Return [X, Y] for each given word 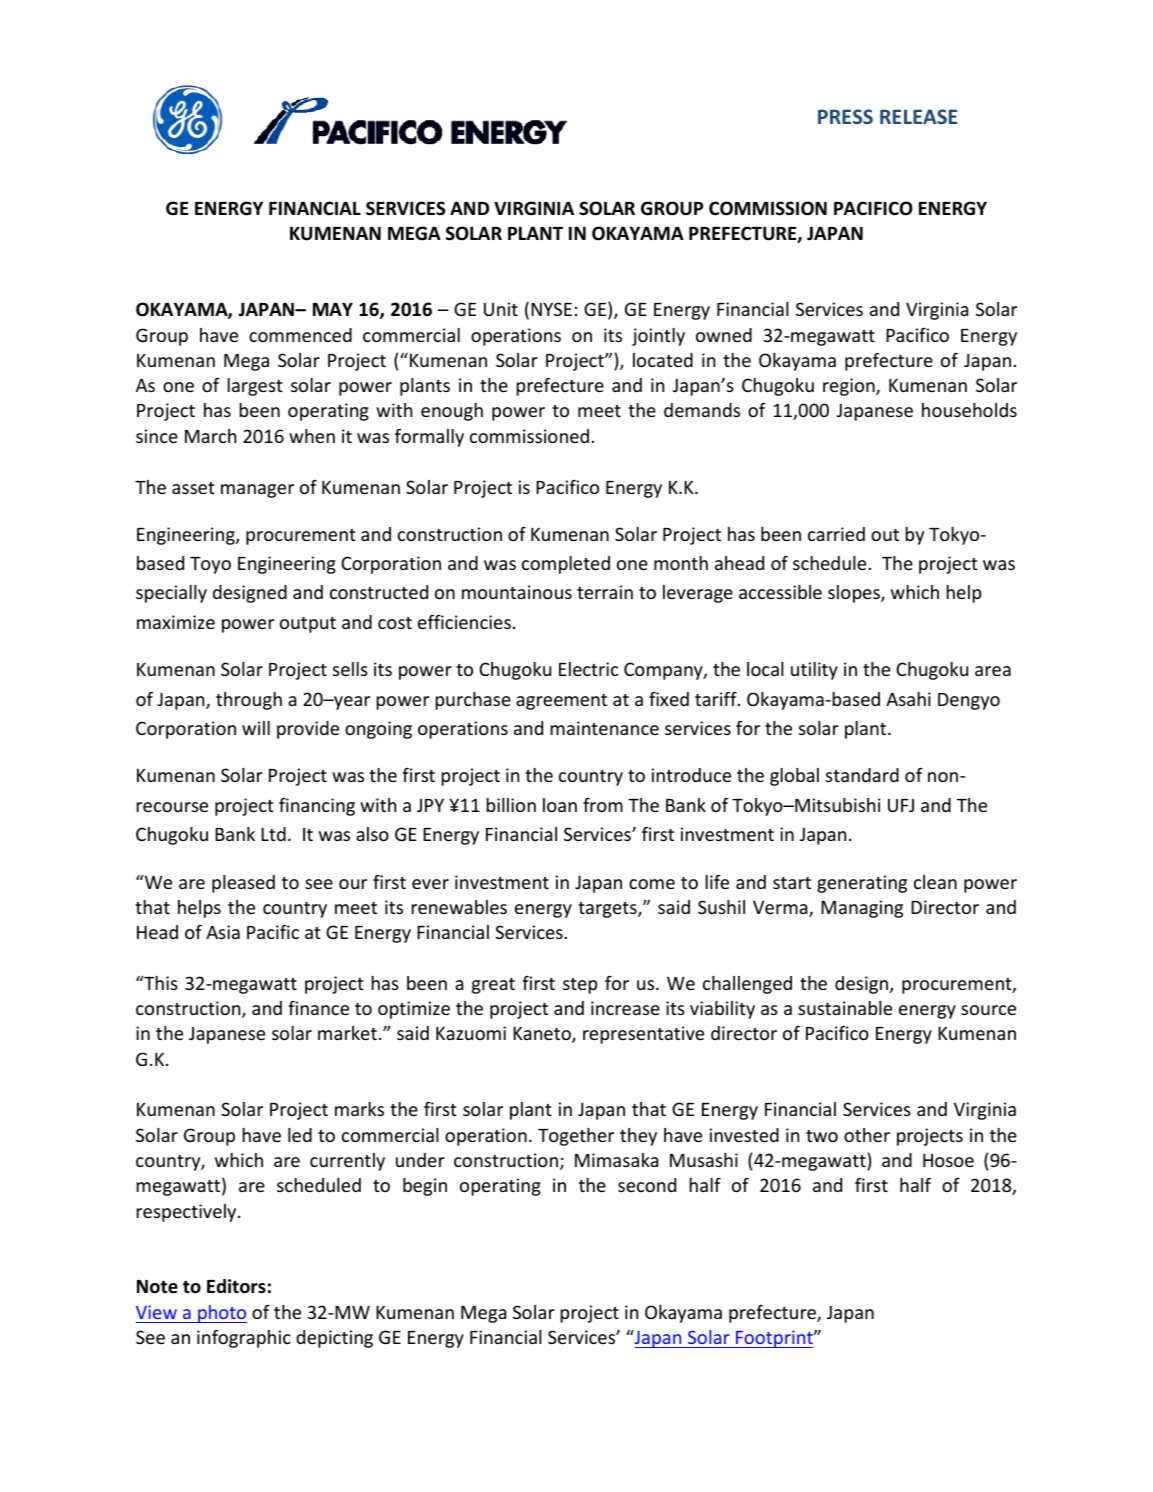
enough [452, 412]
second [647, 1185]
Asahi [908, 699]
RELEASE [918, 116]
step [580, 986]
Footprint [774, 1339]
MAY [333, 309]
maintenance [604, 728]
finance [318, 1008]
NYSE [551, 309]
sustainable [845, 1008]
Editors [236, 1286]
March [210, 436]
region [850, 387]
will [256, 728]
